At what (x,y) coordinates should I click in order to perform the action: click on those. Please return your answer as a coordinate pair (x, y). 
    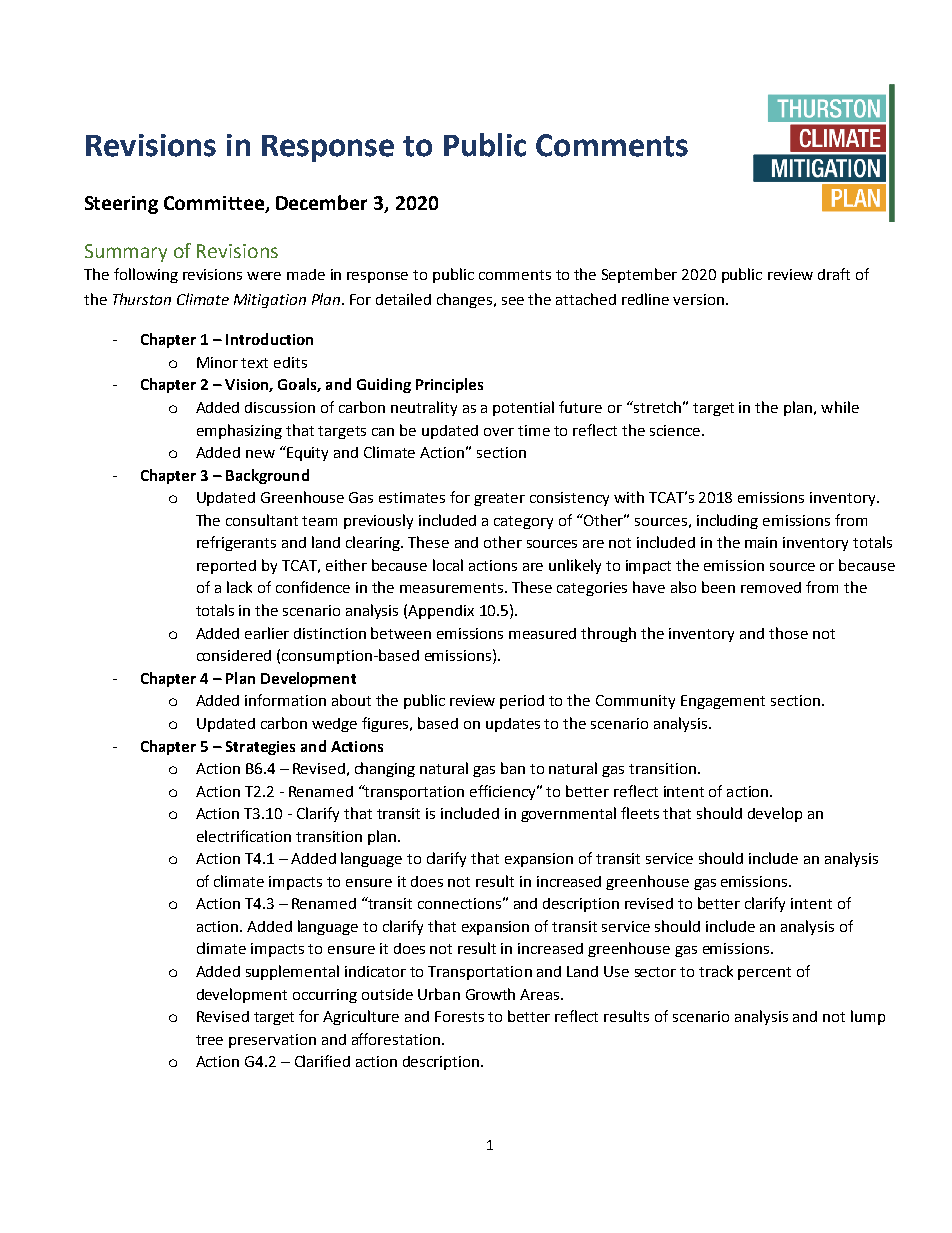
    Looking at the image, I should click on (788, 633).
